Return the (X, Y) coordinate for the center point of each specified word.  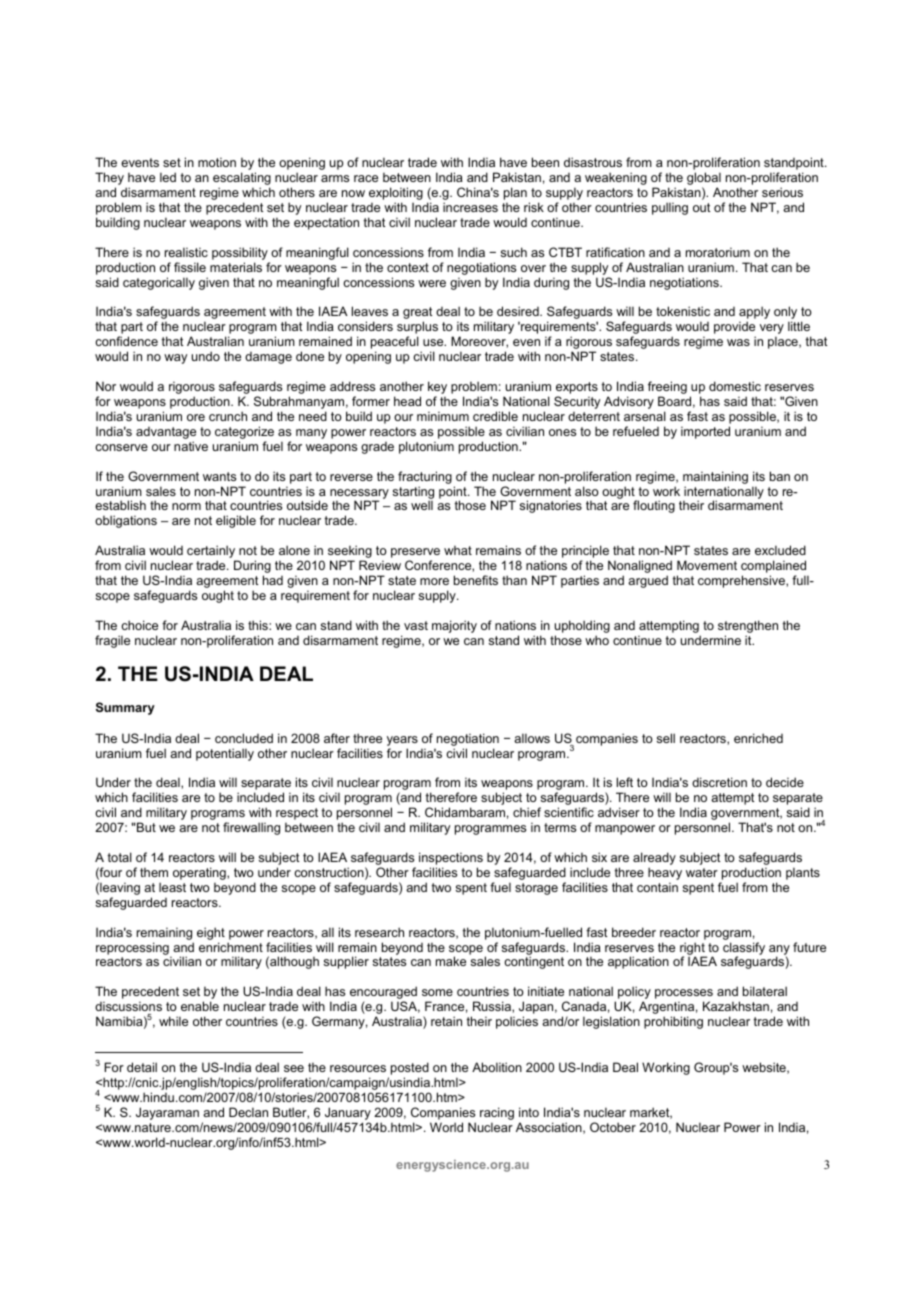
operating (200, 875)
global (704, 180)
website (765, 1068)
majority (454, 626)
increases (470, 207)
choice (139, 625)
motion (217, 162)
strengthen (748, 628)
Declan (248, 1112)
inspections (451, 858)
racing (497, 1115)
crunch (228, 416)
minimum (443, 416)
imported (705, 432)
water (702, 872)
